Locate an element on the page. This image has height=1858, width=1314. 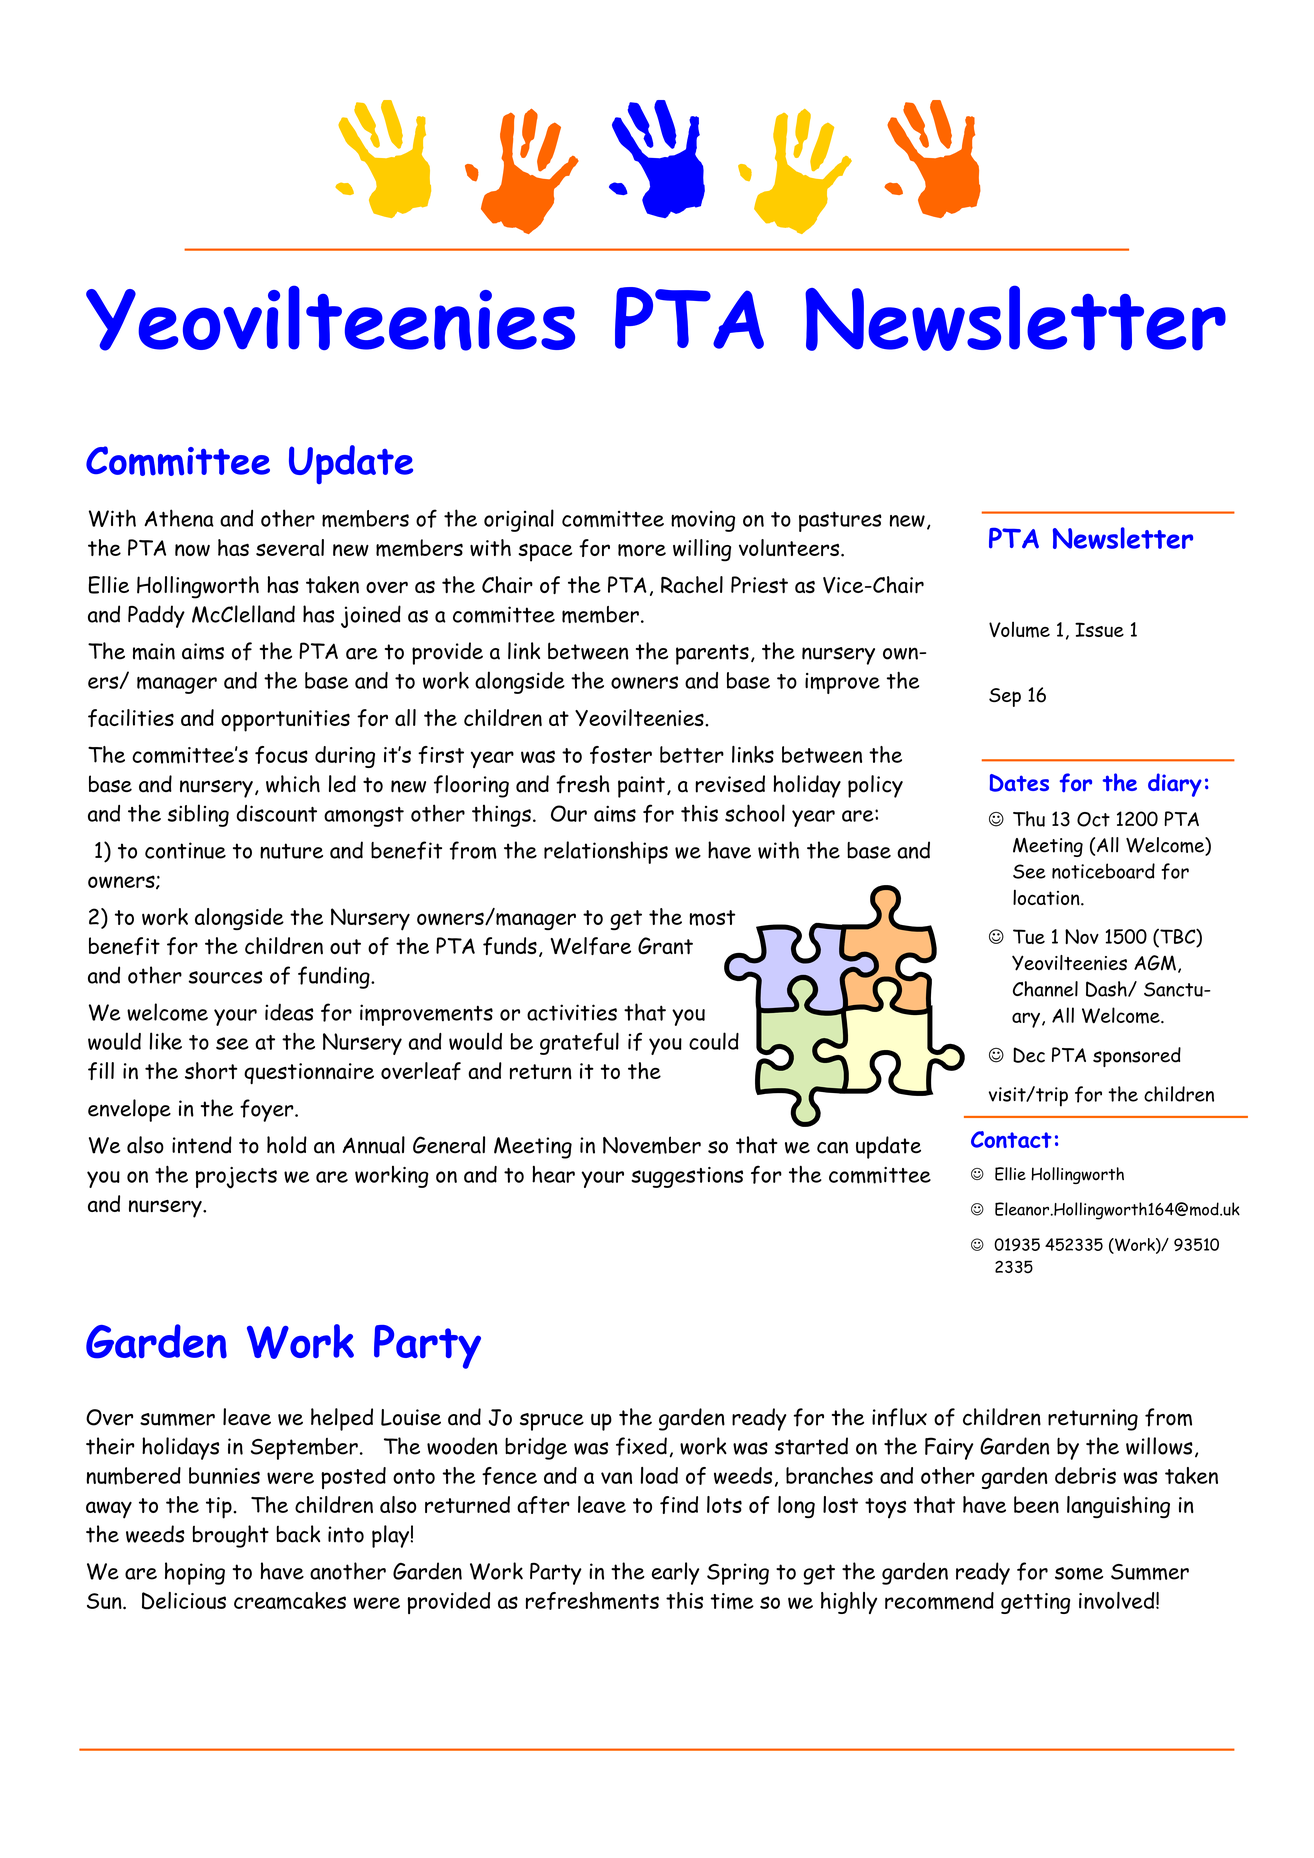
Dec is located at coordinates (1029, 1055).
